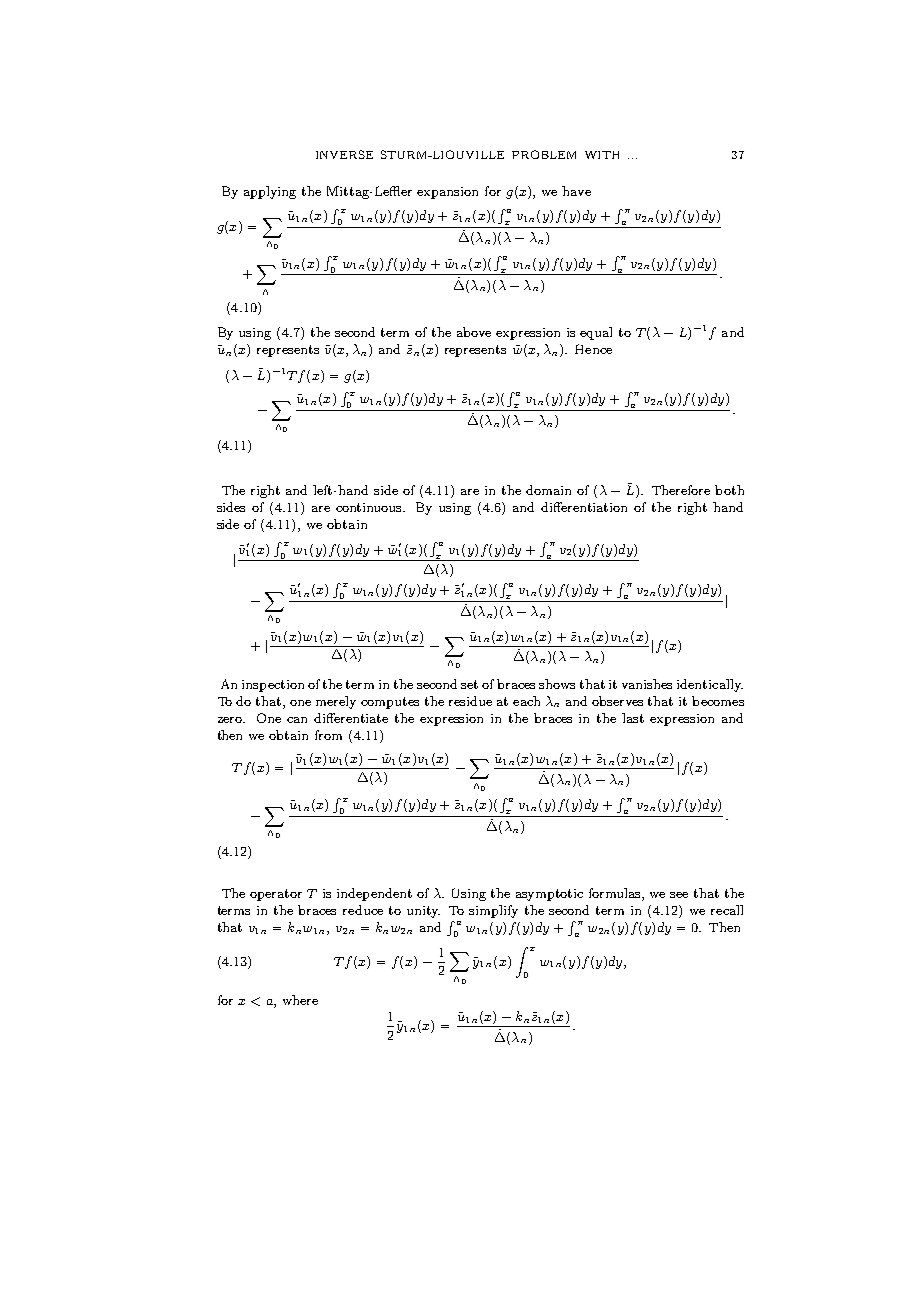 This screenshot has width=924, height=1308. What do you see at coordinates (370, 507) in the screenshot?
I see `continuous` at bounding box center [370, 507].
